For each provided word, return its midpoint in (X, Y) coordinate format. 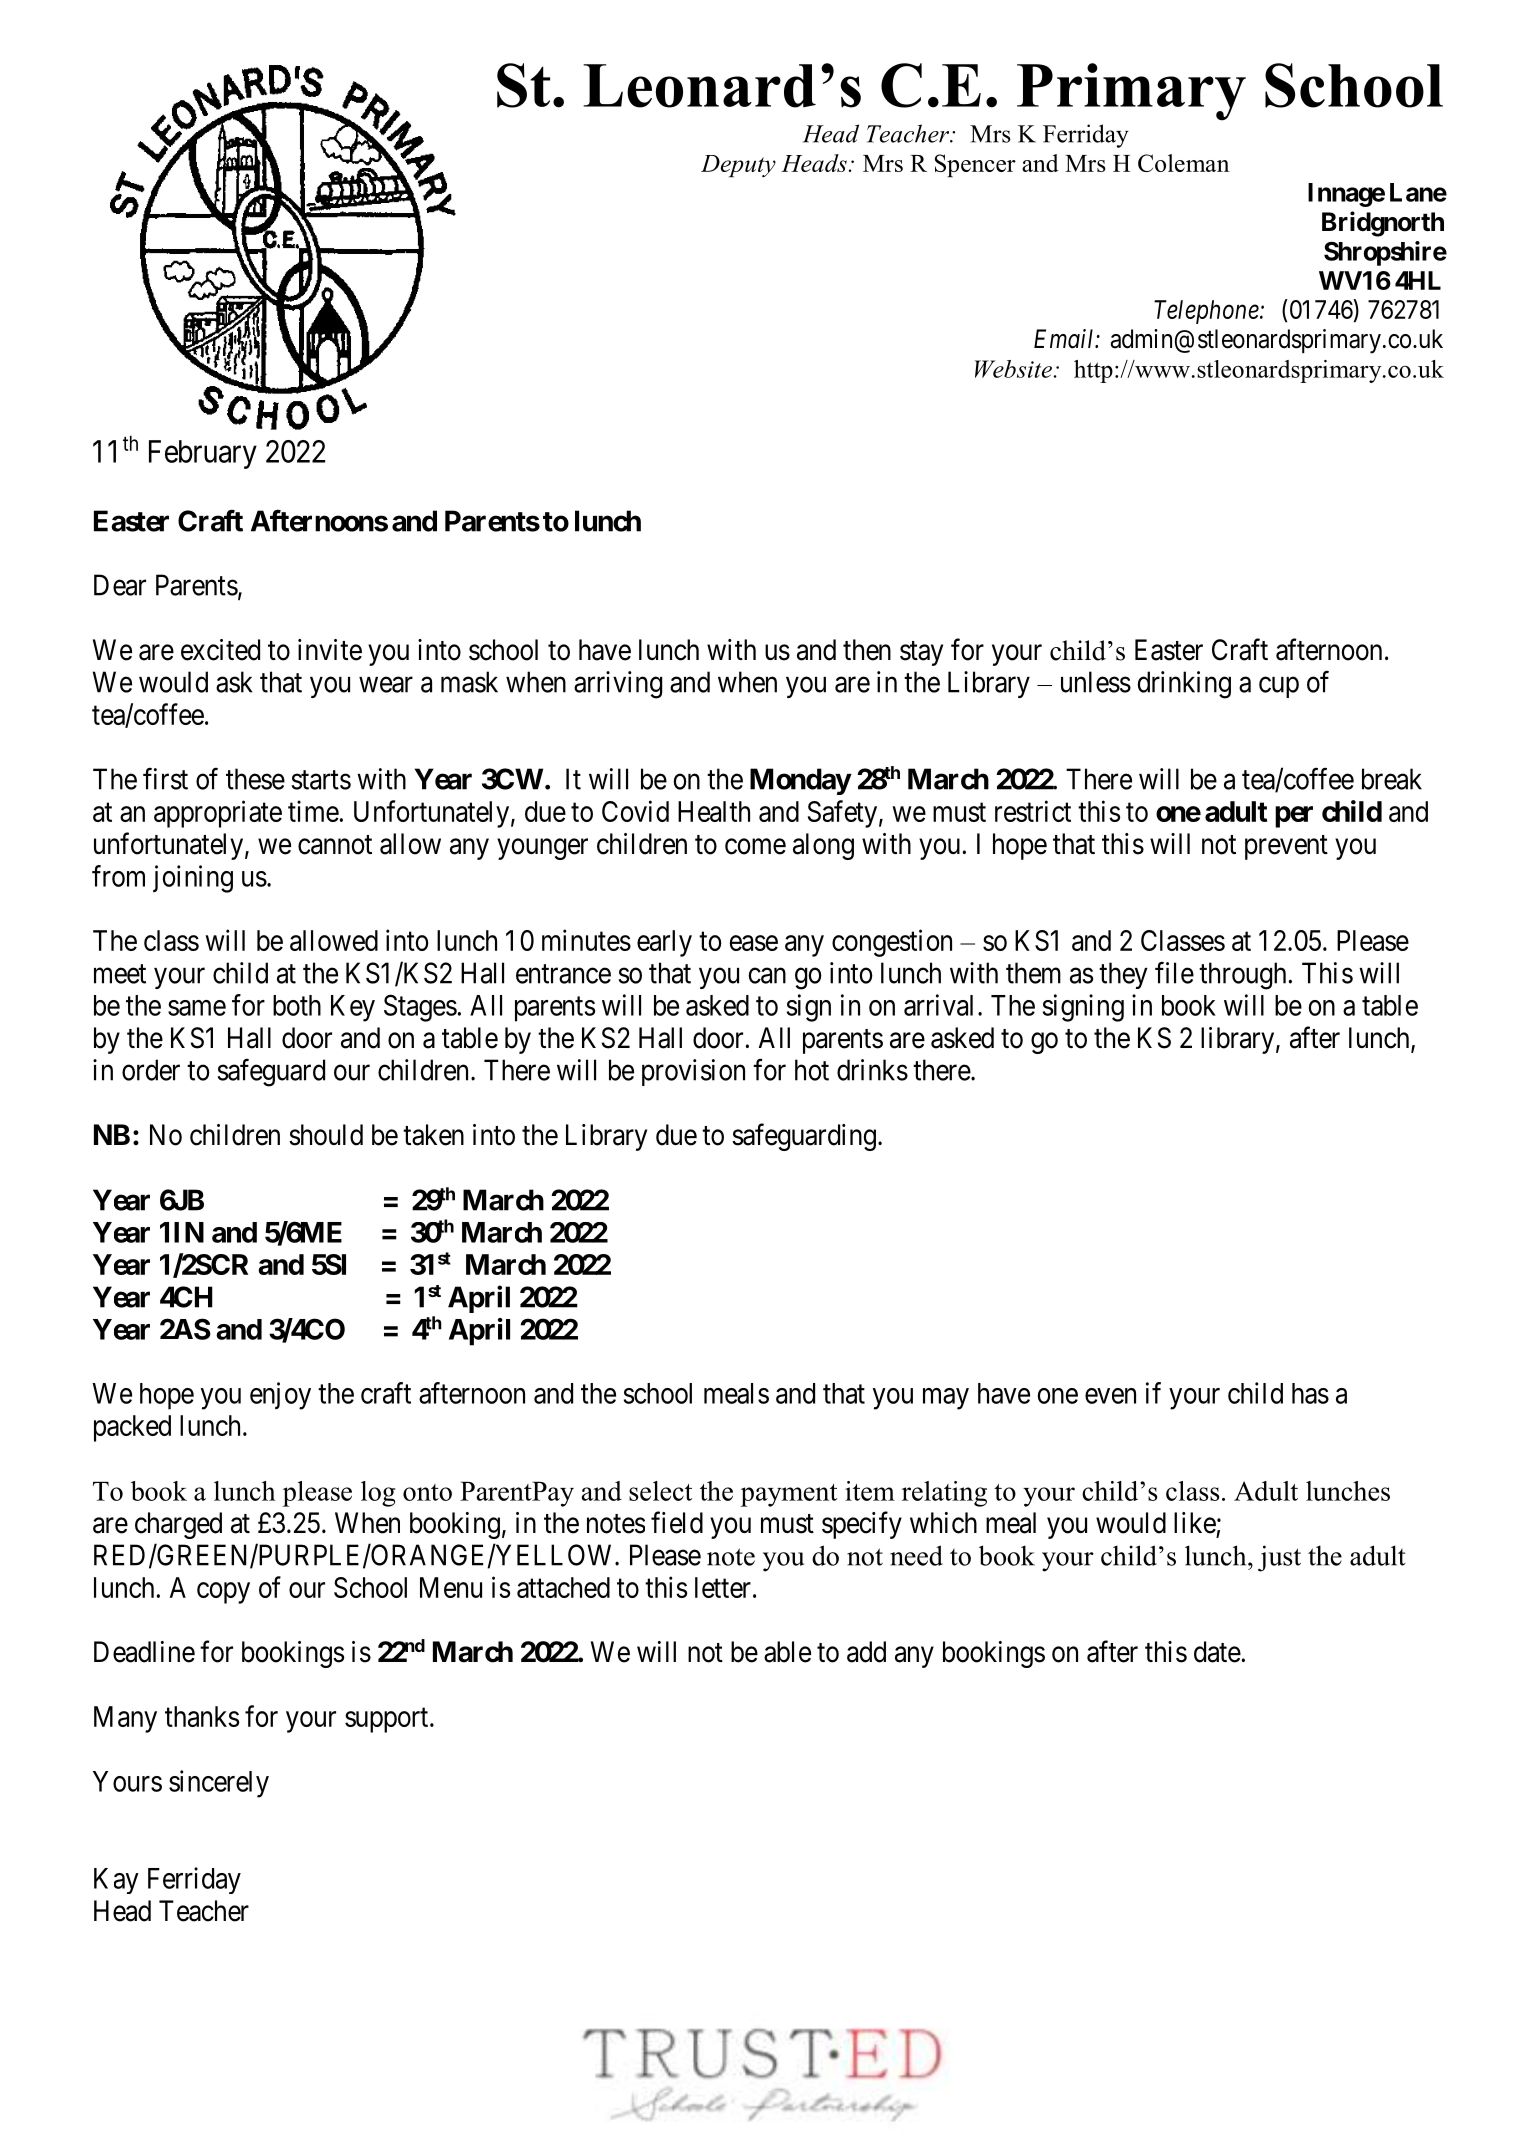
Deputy (738, 166)
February (203, 454)
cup (1279, 687)
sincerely (219, 1784)
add (866, 1652)
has (1310, 1393)
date (1218, 1652)
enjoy (280, 1396)
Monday (800, 781)
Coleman (1183, 163)
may (946, 1399)
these (255, 779)
